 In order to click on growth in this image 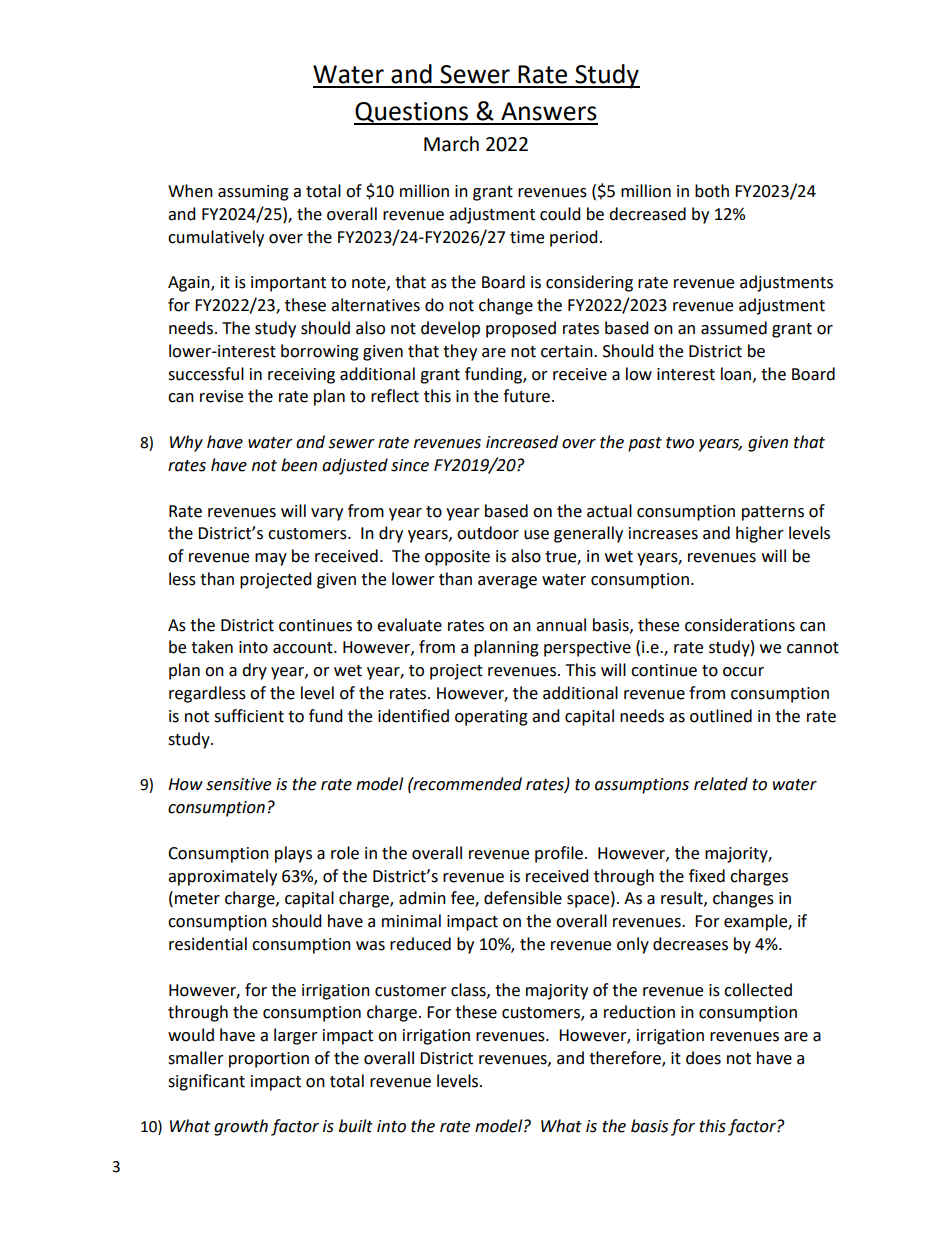, I will do `click(241, 1127)`.
